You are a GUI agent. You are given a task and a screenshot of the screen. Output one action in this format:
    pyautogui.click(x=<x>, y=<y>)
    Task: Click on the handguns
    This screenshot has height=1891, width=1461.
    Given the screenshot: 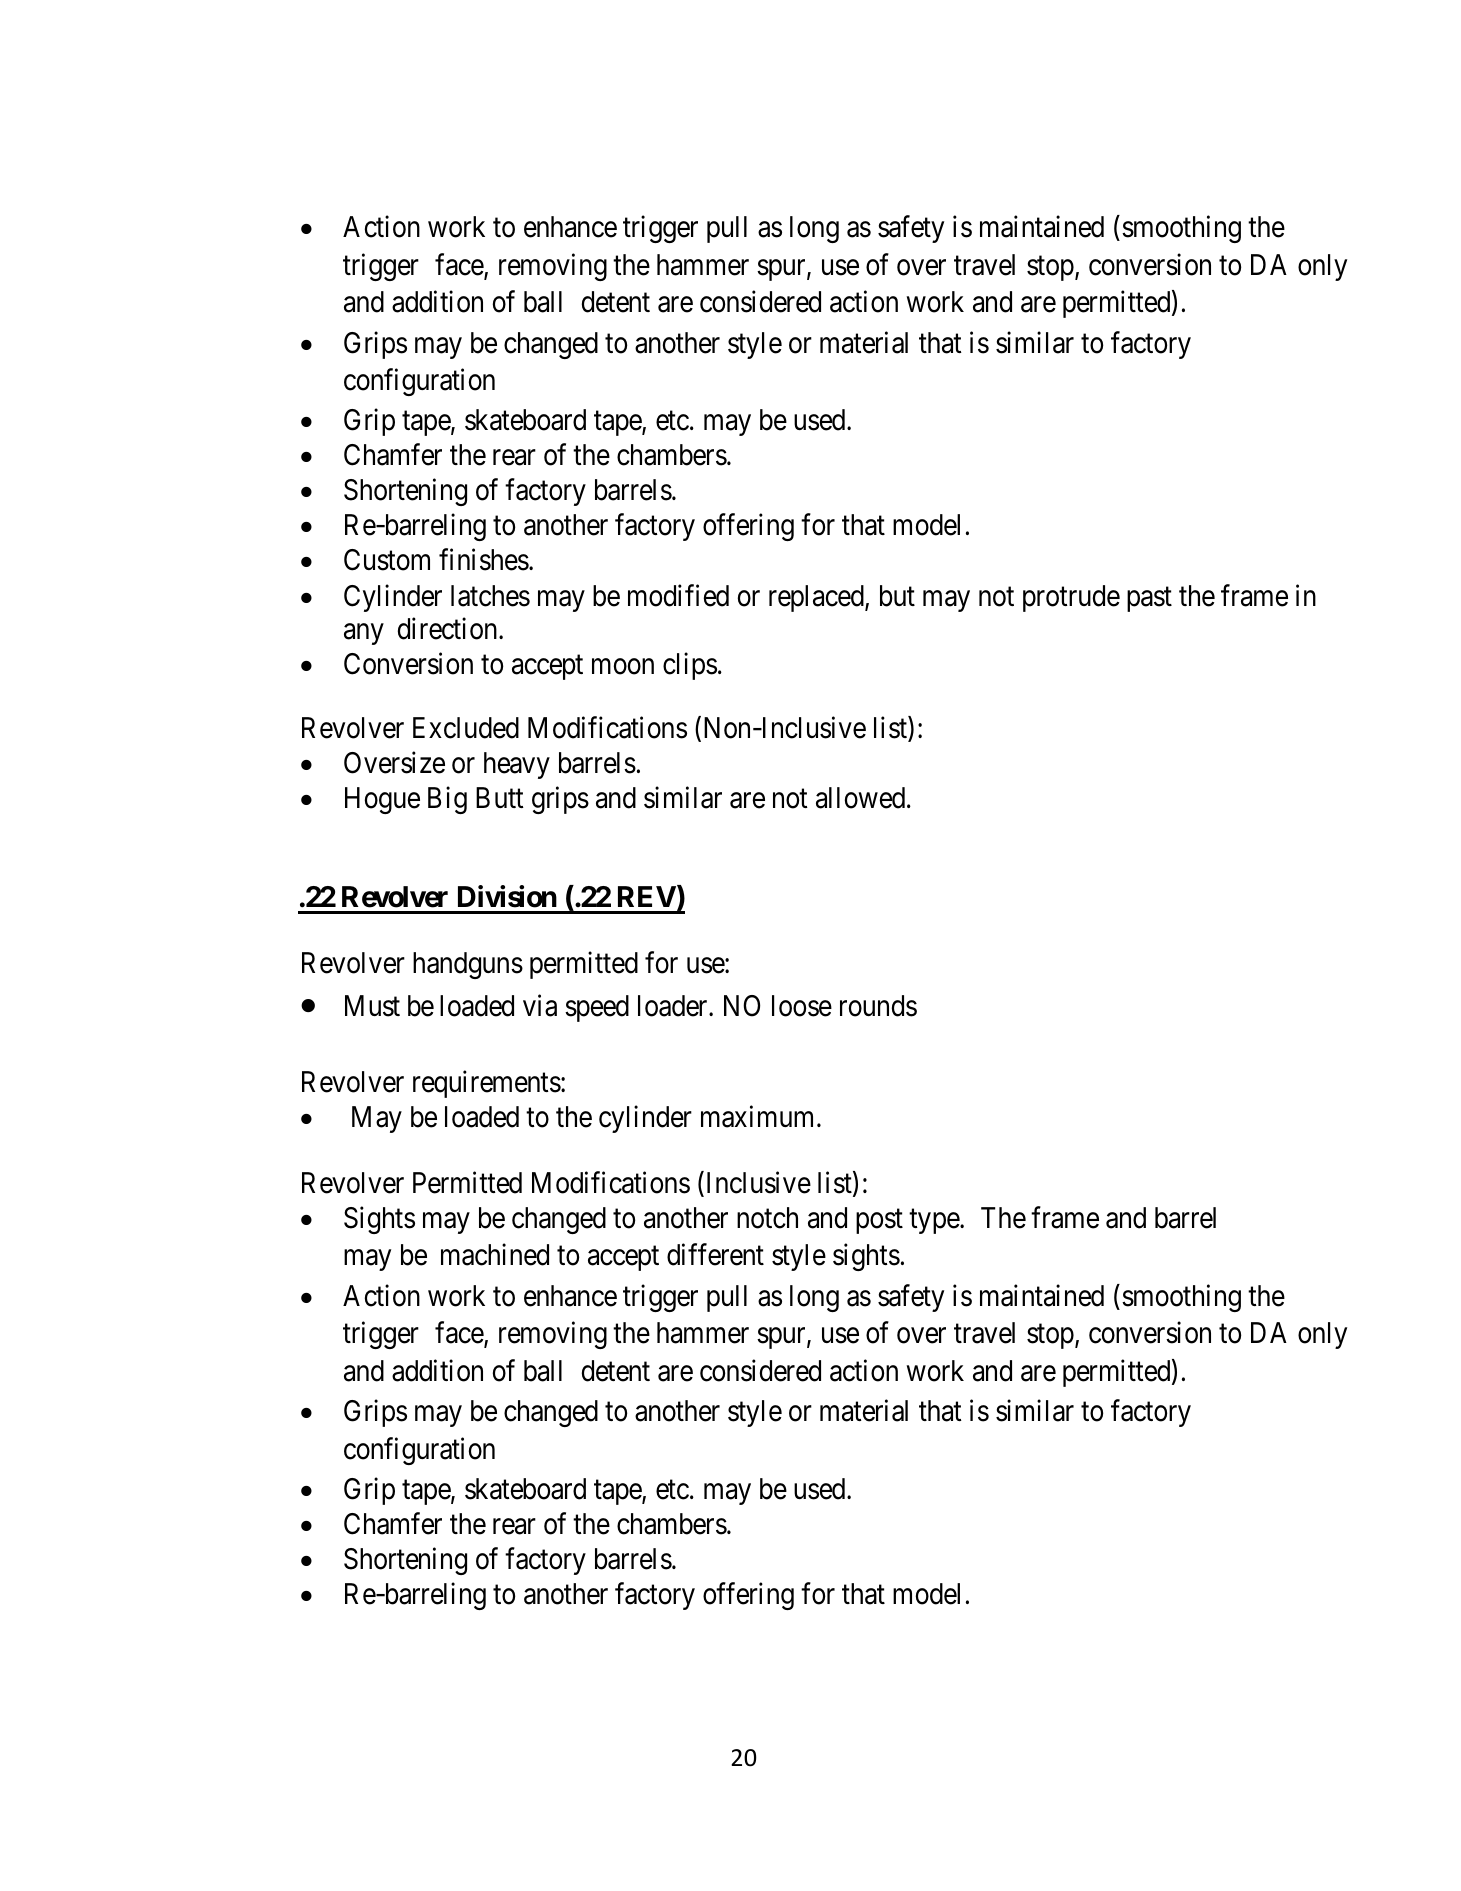 What is the action you would take?
    pyautogui.click(x=468, y=965)
